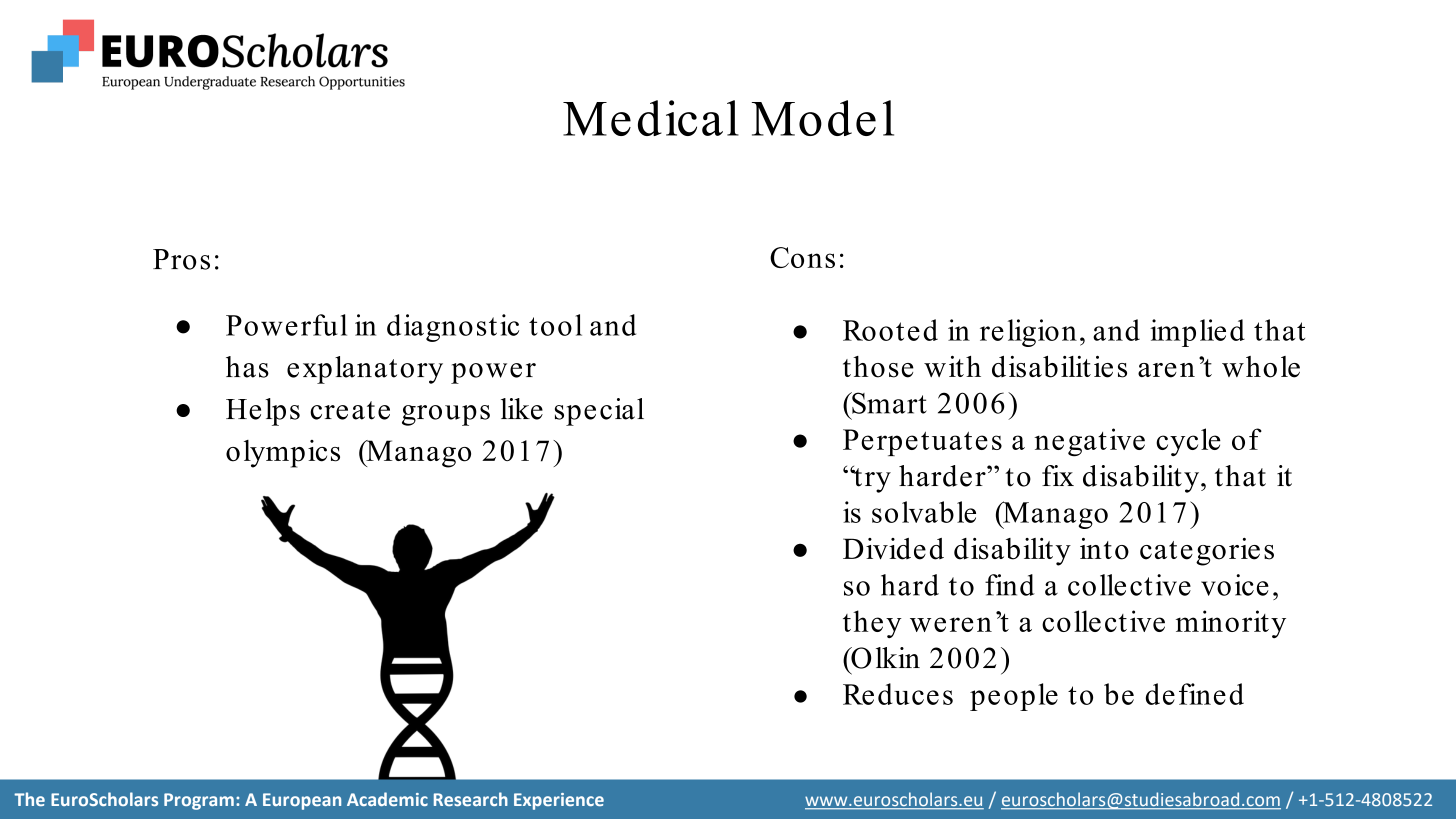 The image size is (1456, 819). What do you see at coordinates (302, 801) in the page?
I see `European` at bounding box center [302, 801].
